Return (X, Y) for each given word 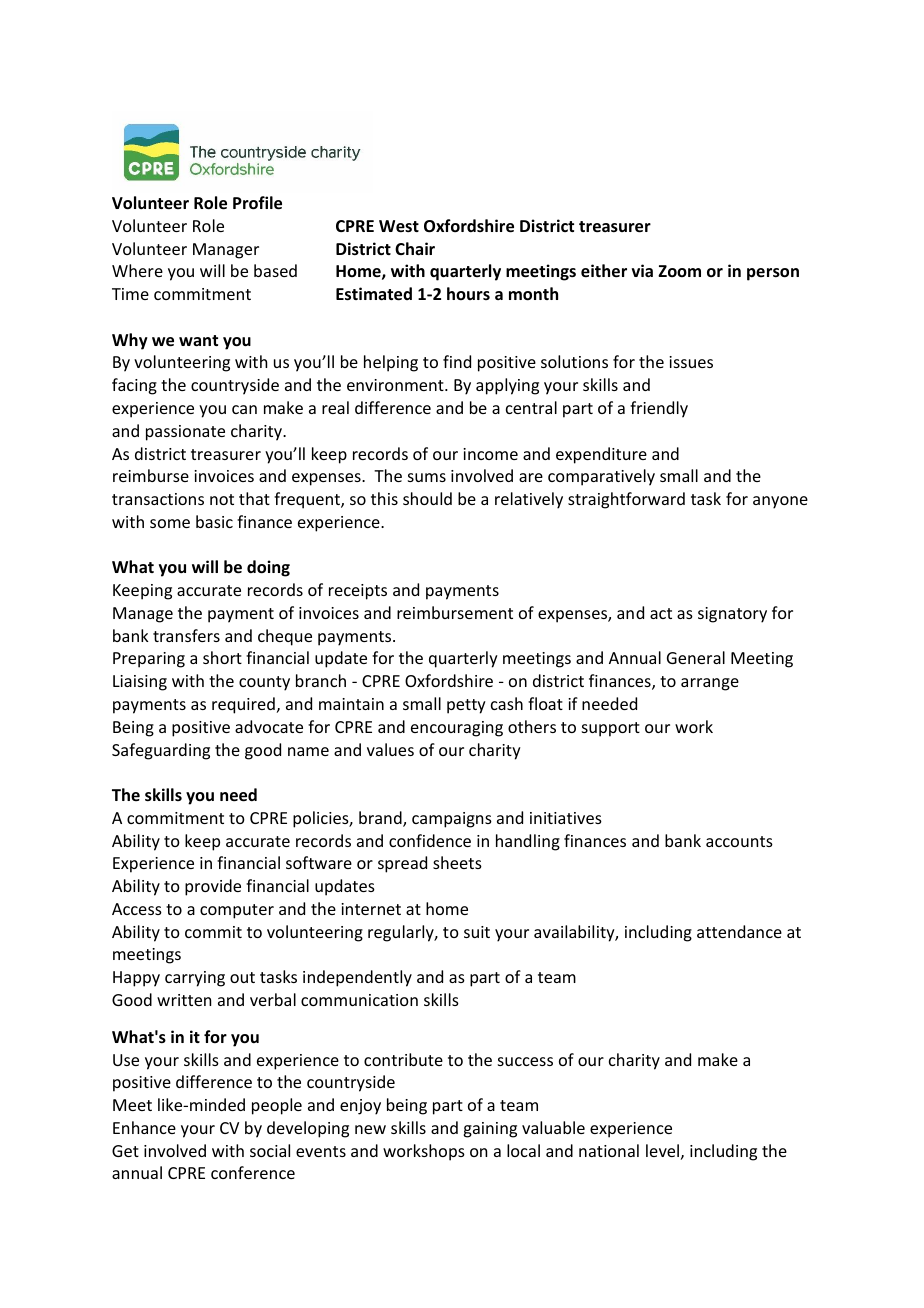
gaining (490, 1130)
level (662, 1150)
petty (466, 706)
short (222, 657)
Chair (415, 248)
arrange (710, 684)
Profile (257, 203)
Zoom (679, 271)
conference (253, 1172)
